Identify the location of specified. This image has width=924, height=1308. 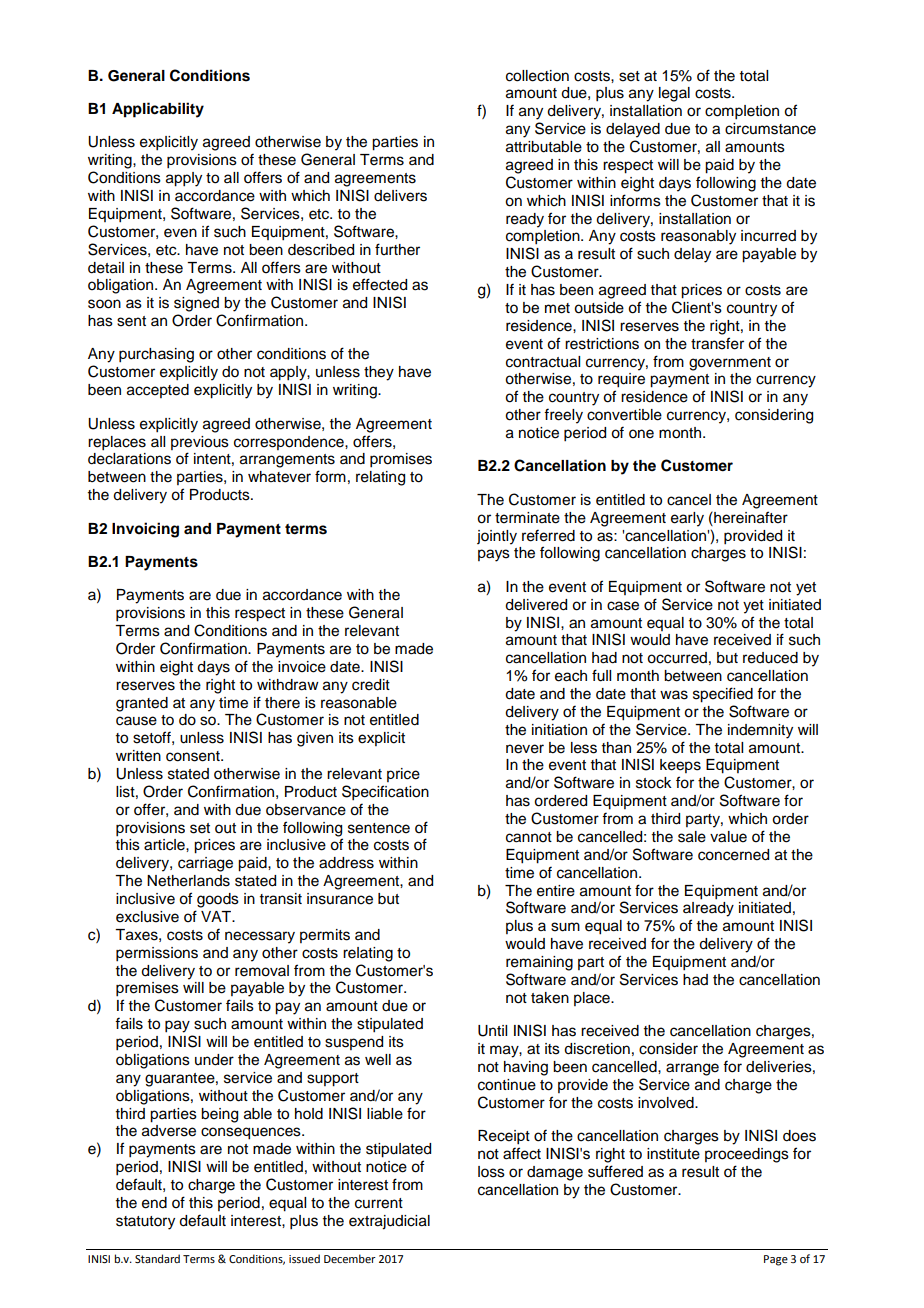
(723, 695).
